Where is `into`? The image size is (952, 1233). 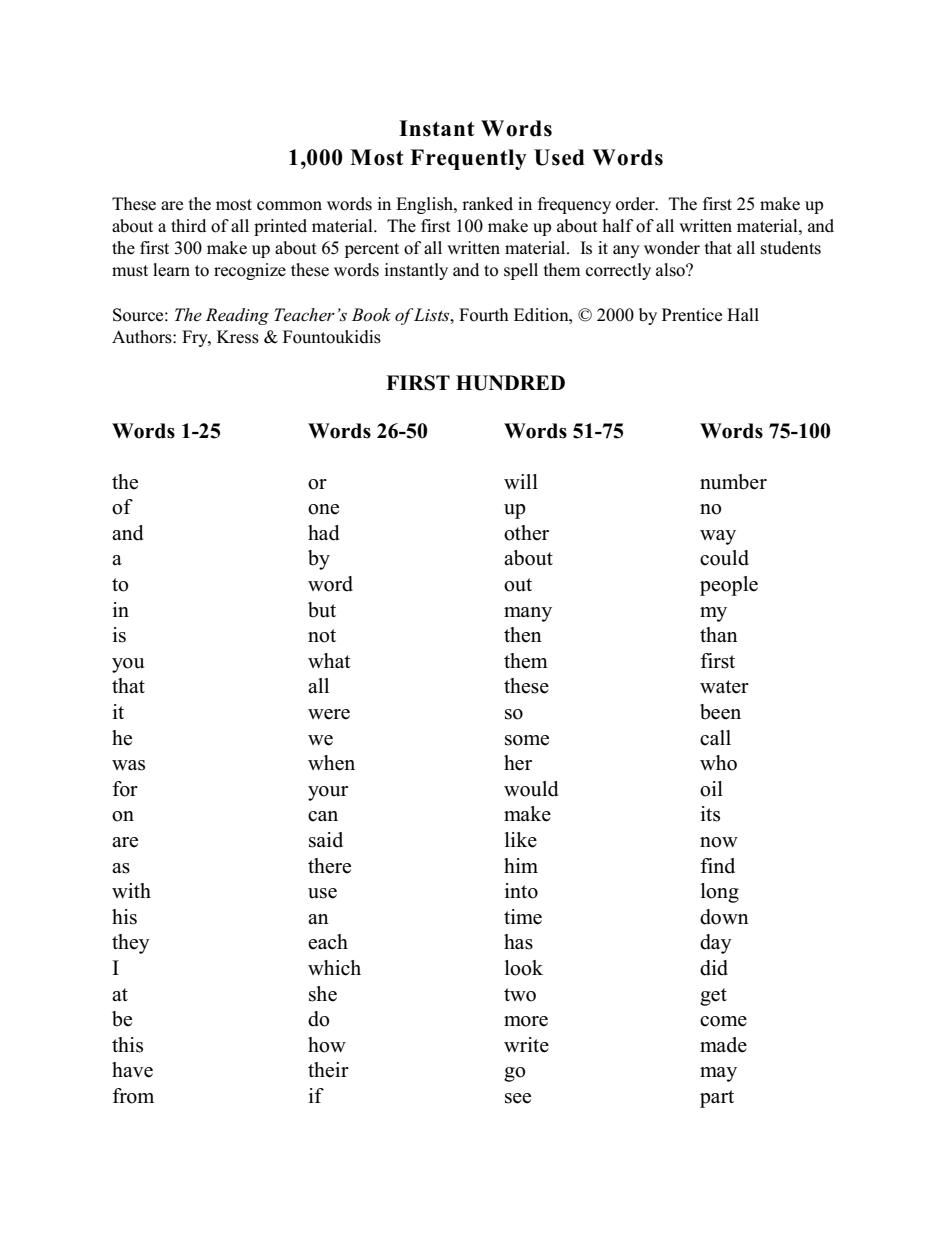 into is located at coordinates (521, 891).
